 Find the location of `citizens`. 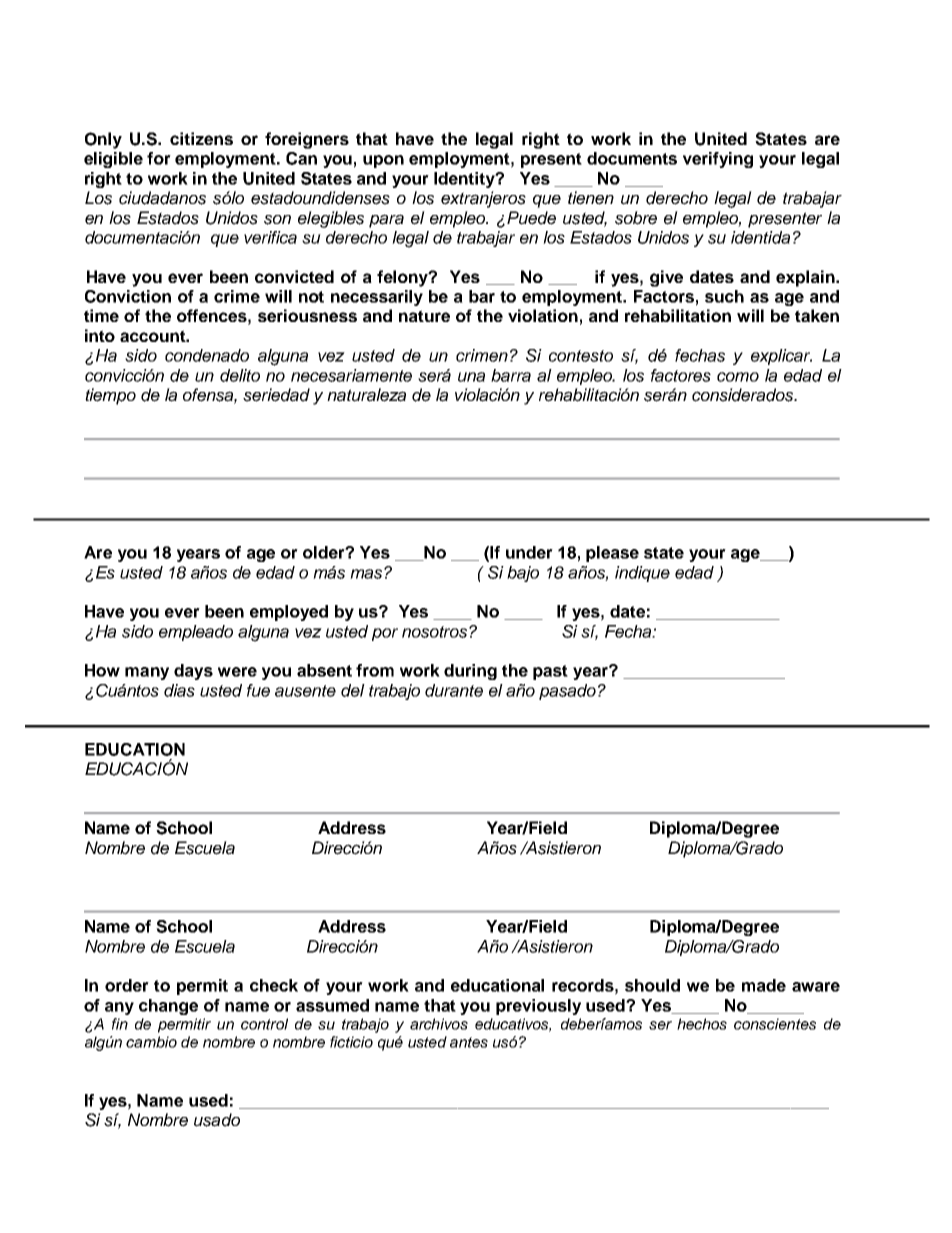

citizens is located at coordinates (201, 138).
